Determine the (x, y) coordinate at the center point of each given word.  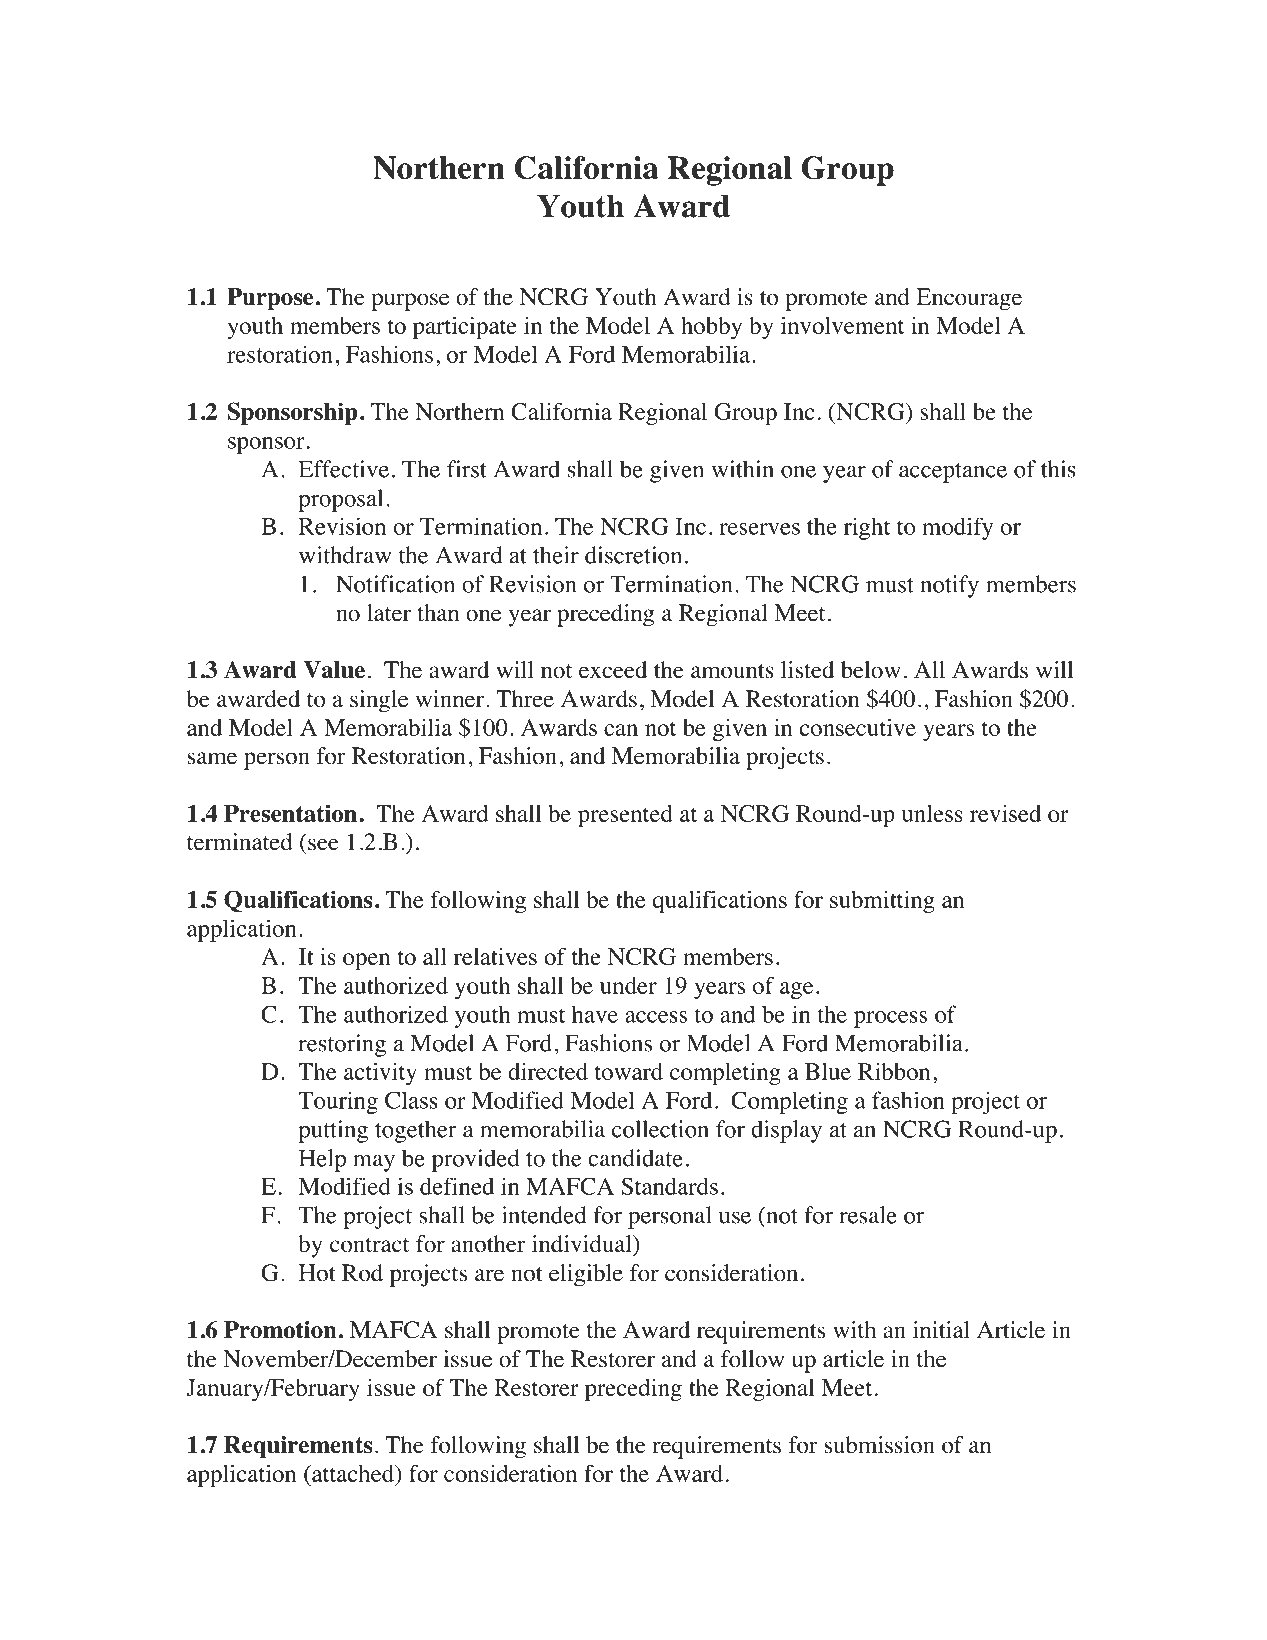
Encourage (969, 299)
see (323, 844)
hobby (711, 328)
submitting (882, 902)
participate (465, 328)
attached (353, 1473)
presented (625, 816)
